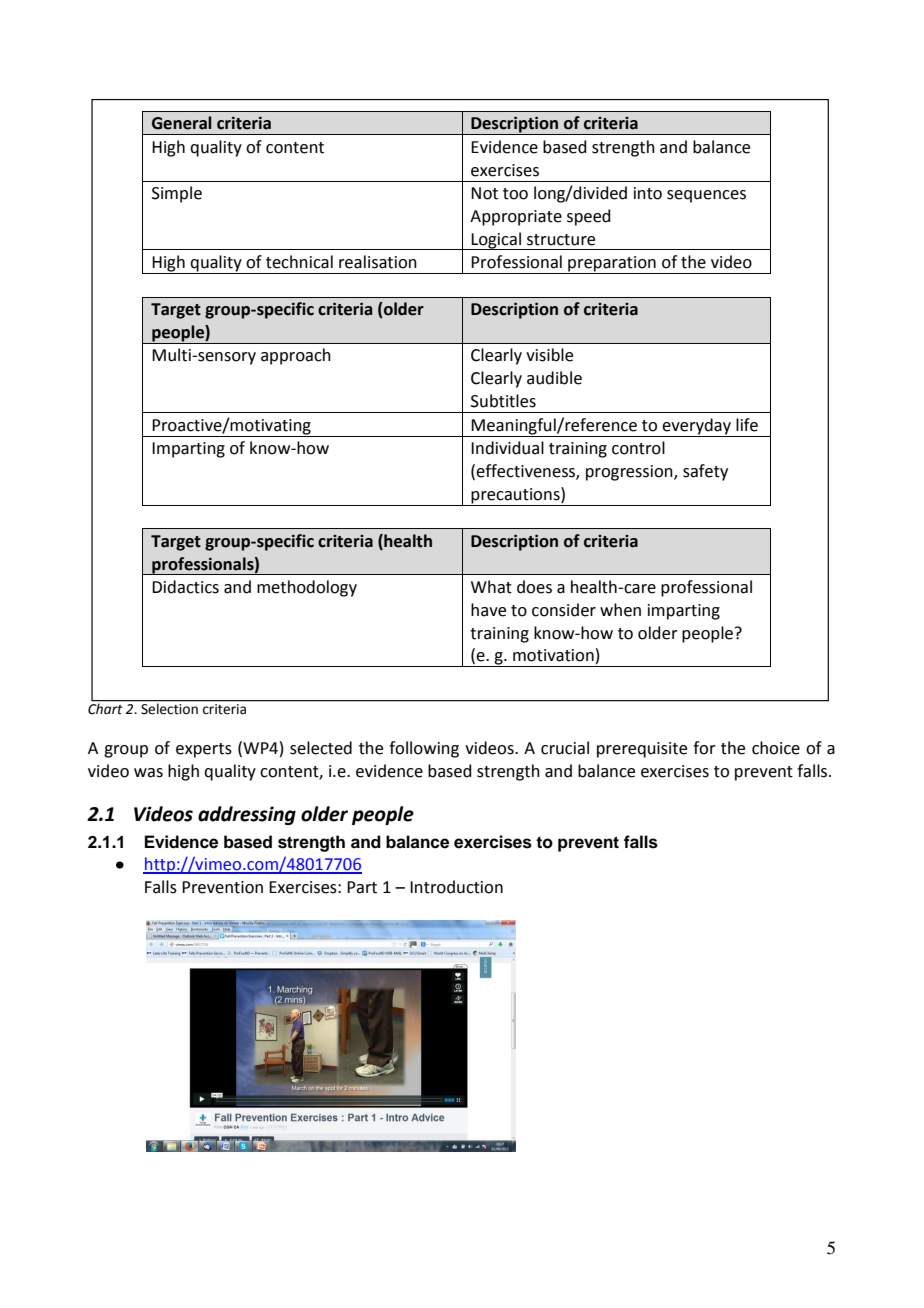 This screenshot has width=924, height=1308. What do you see at coordinates (704, 748) in the screenshot?
I see `for` at bounding box center [704, 748].
